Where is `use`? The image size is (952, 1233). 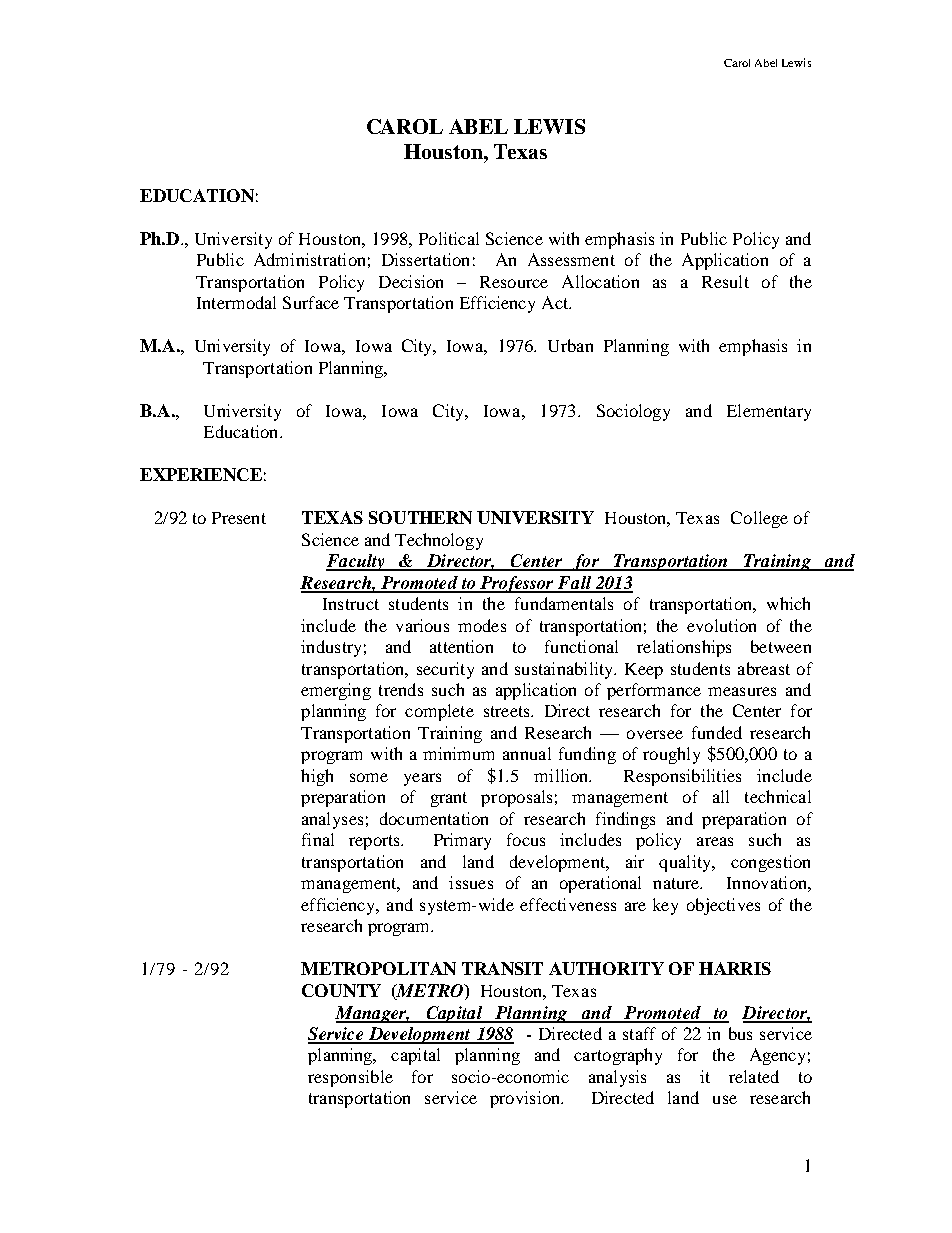 use is located at coordinates (725, 1099).
